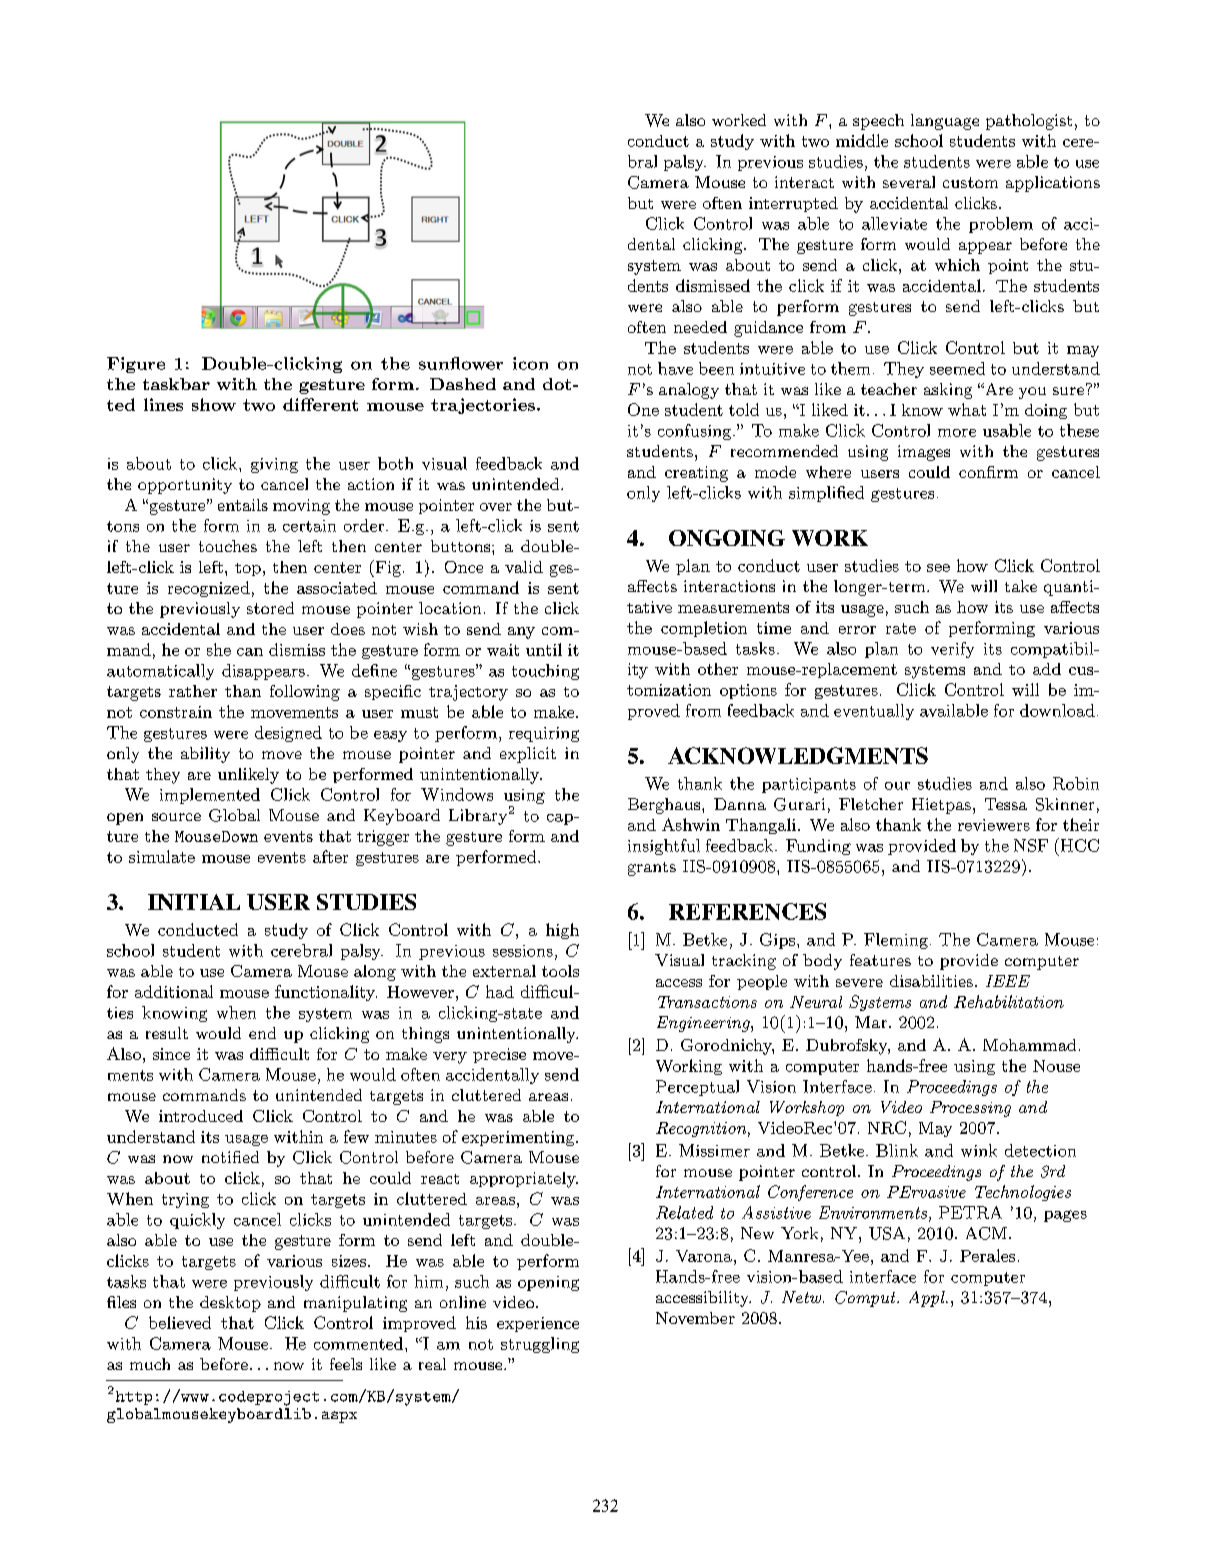  Describe the element at coordinates (970, 182) in the image. I see `custom` at that location.
